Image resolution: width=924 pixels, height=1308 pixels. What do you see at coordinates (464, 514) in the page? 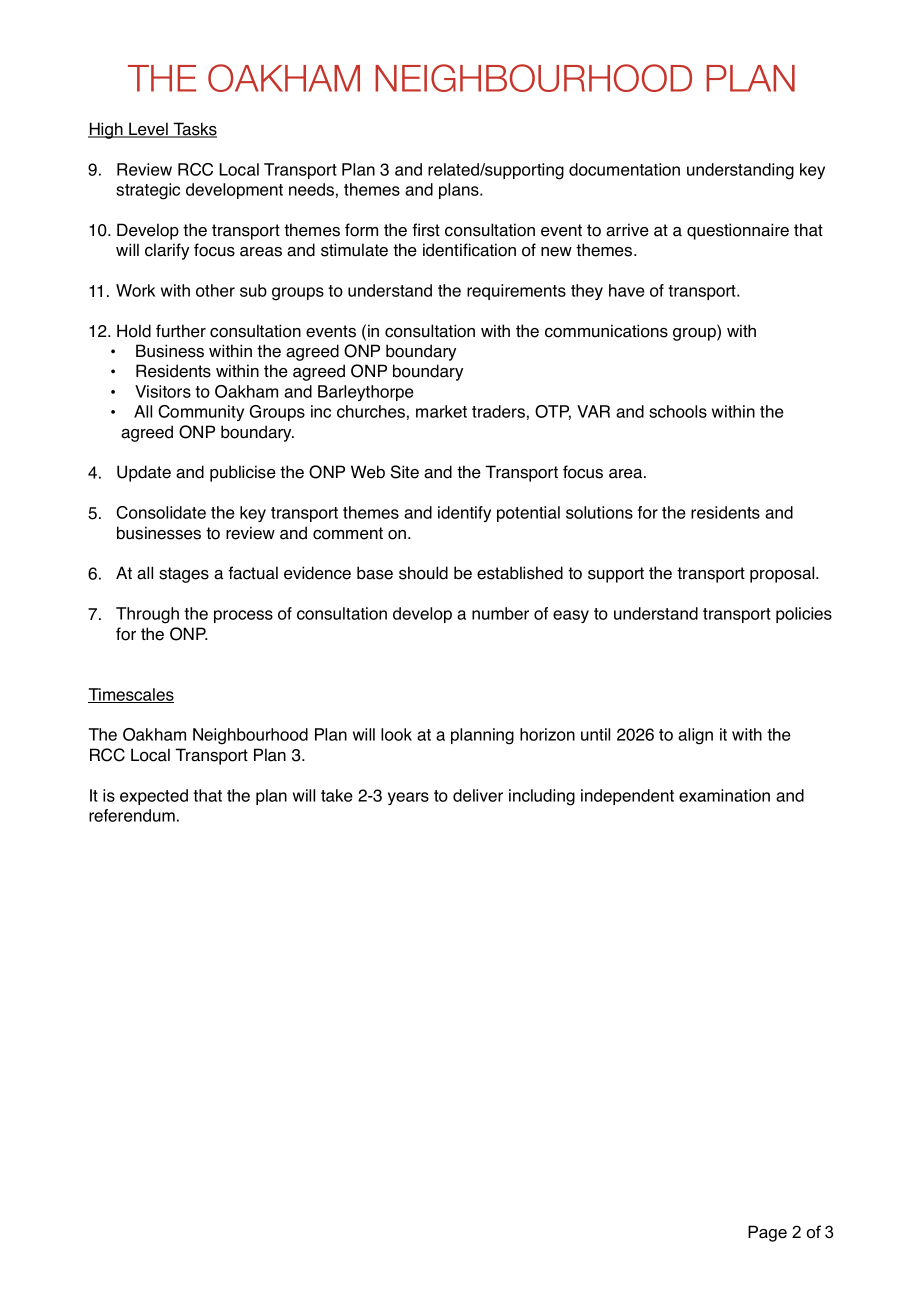
I see `identify` at bounding box center [464, 514].
